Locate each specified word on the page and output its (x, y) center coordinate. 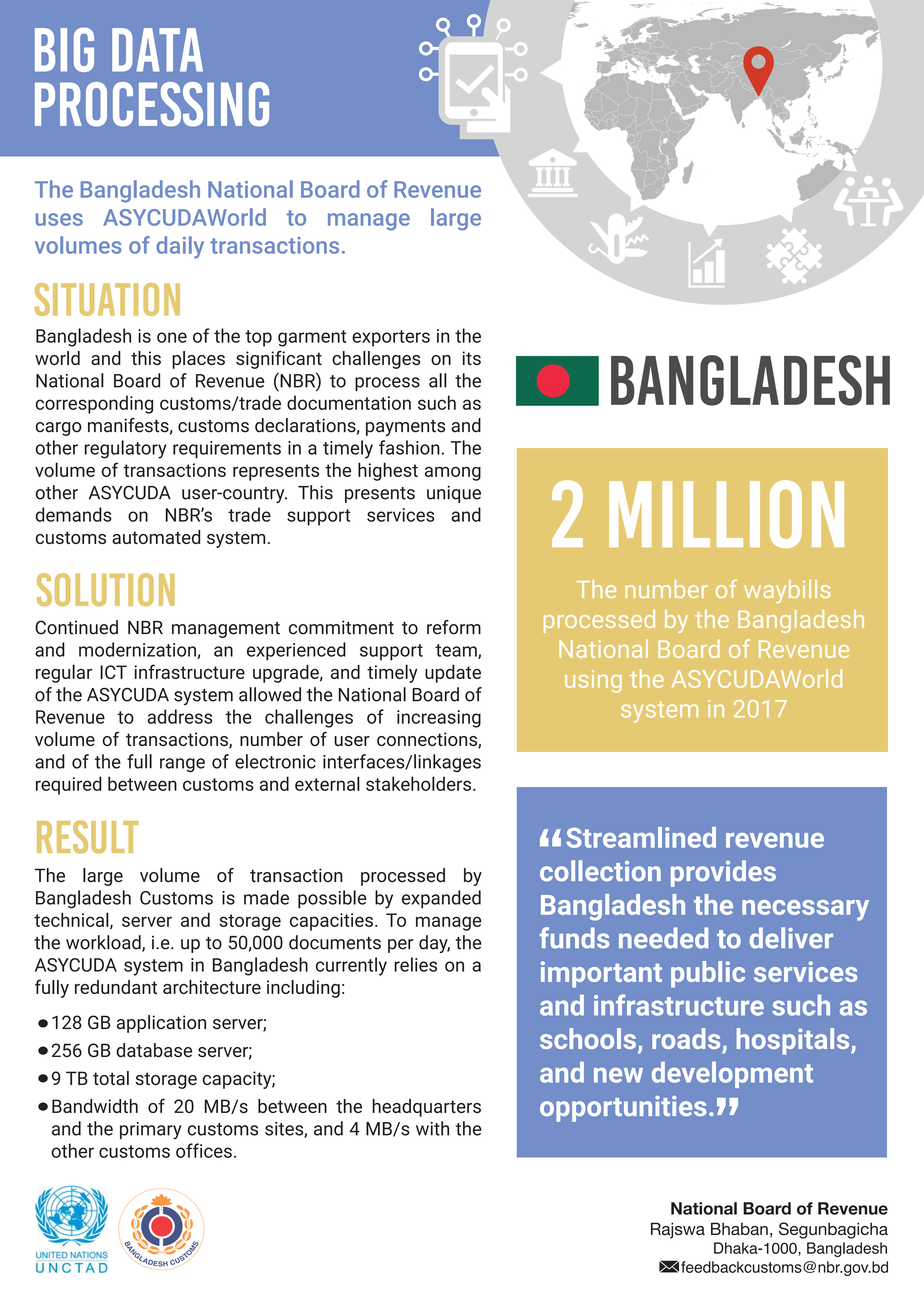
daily (180, 247)
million (726, 514)
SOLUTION (106, 589)
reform (454, 627)
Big (64, 49)
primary (150, 1131)
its (471, 358)
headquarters (426, 1108)
